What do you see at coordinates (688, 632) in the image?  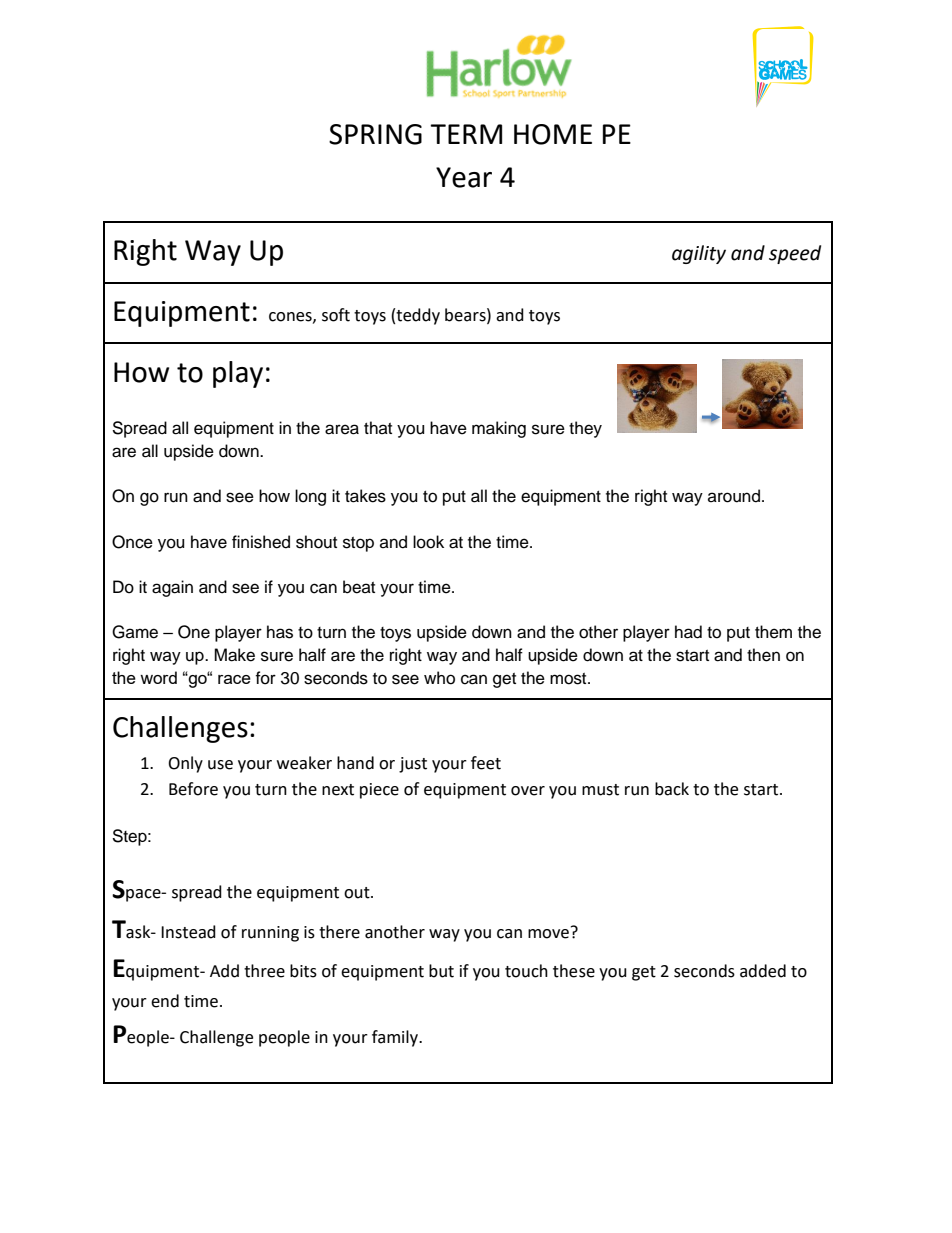 I see `had` at bounding box center [688, 632].
